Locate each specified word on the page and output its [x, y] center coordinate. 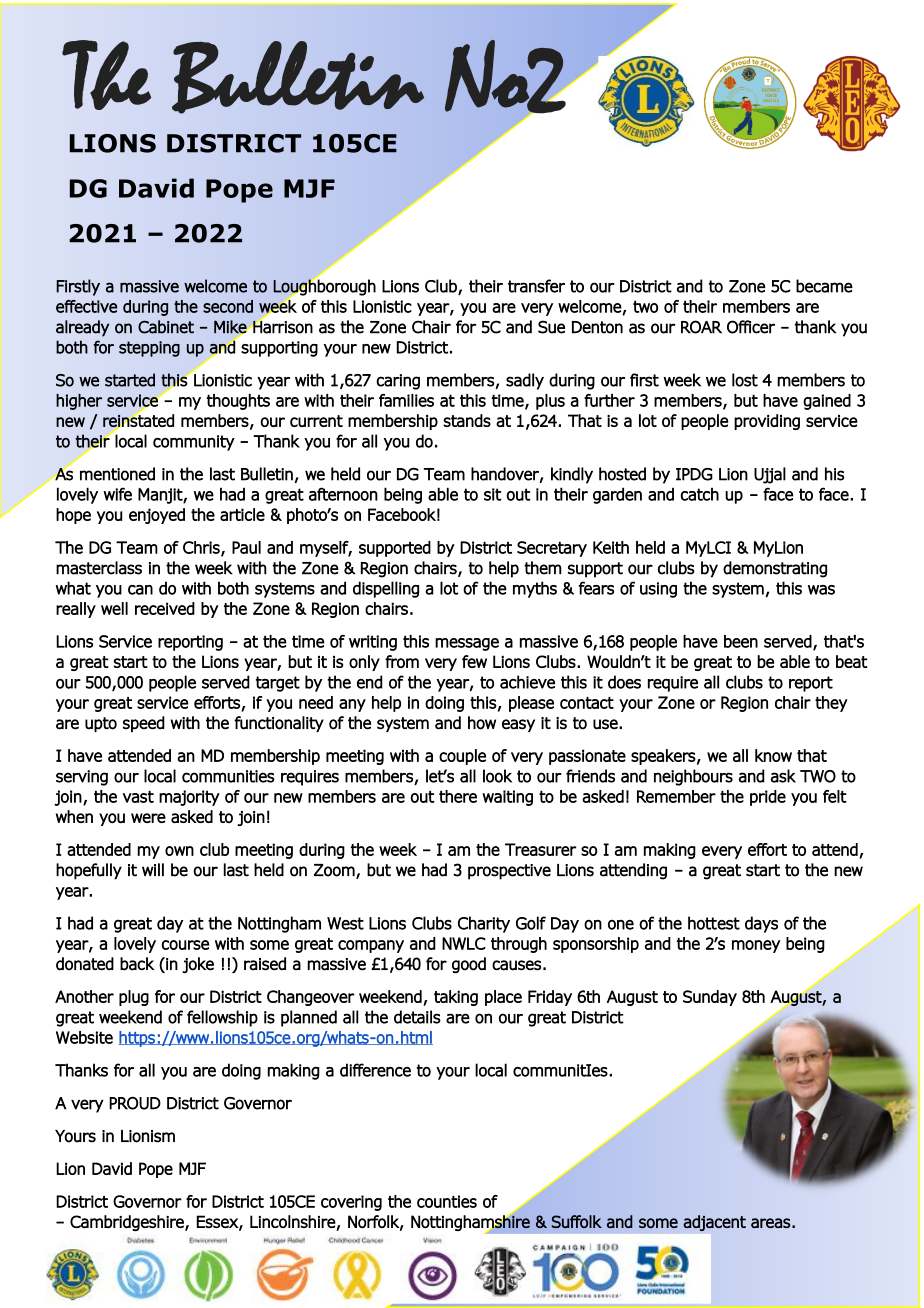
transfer [536, 286]
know [773, 755]
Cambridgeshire [128, 1223]
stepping [149, 349]
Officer [751, 327]
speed [144, 724]
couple [462, 757]
